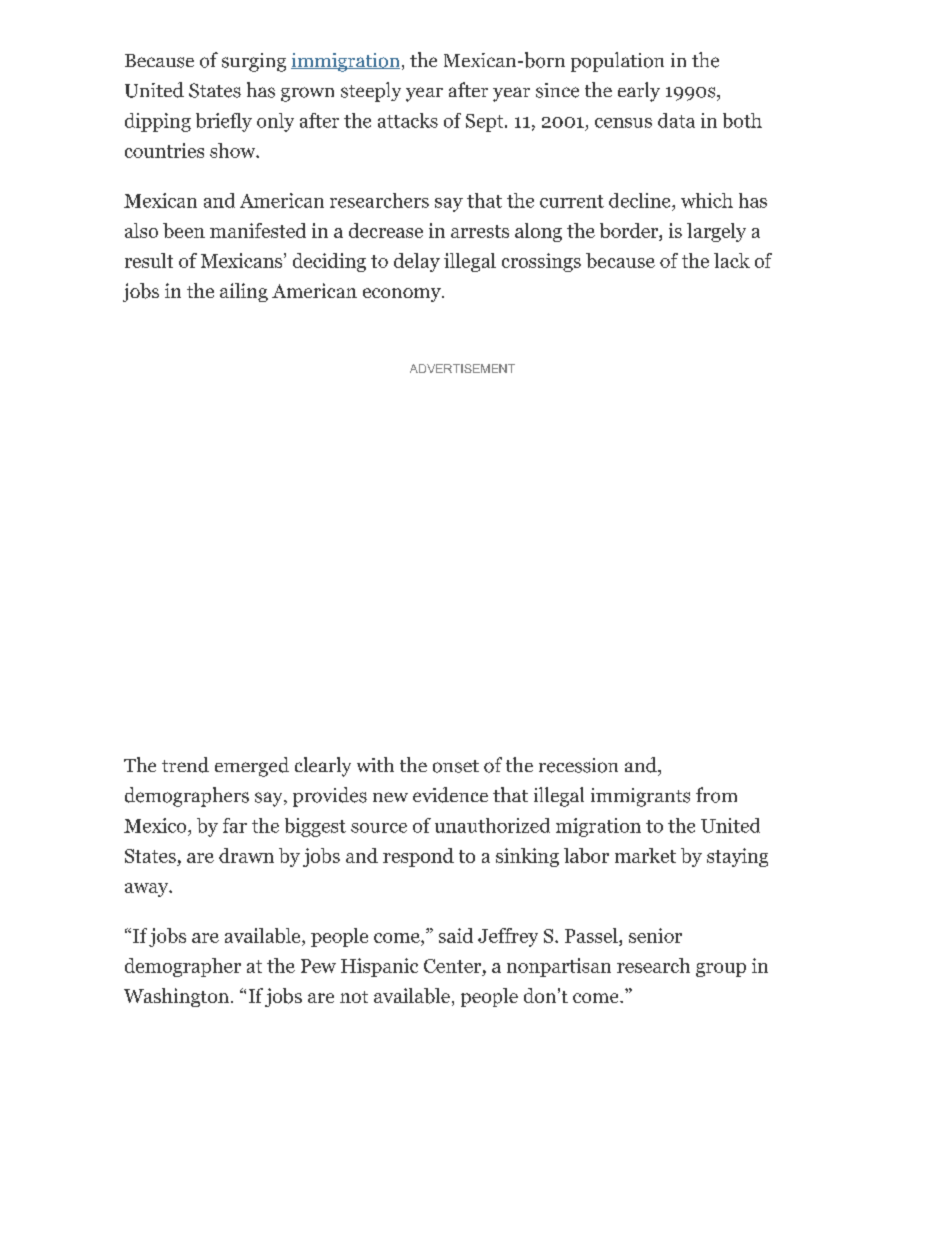 Image resolution: width=952 pixels, height=1233 pixels. Describe the element at coordinates (403, 295) in the page. I see `economy` at that location.
